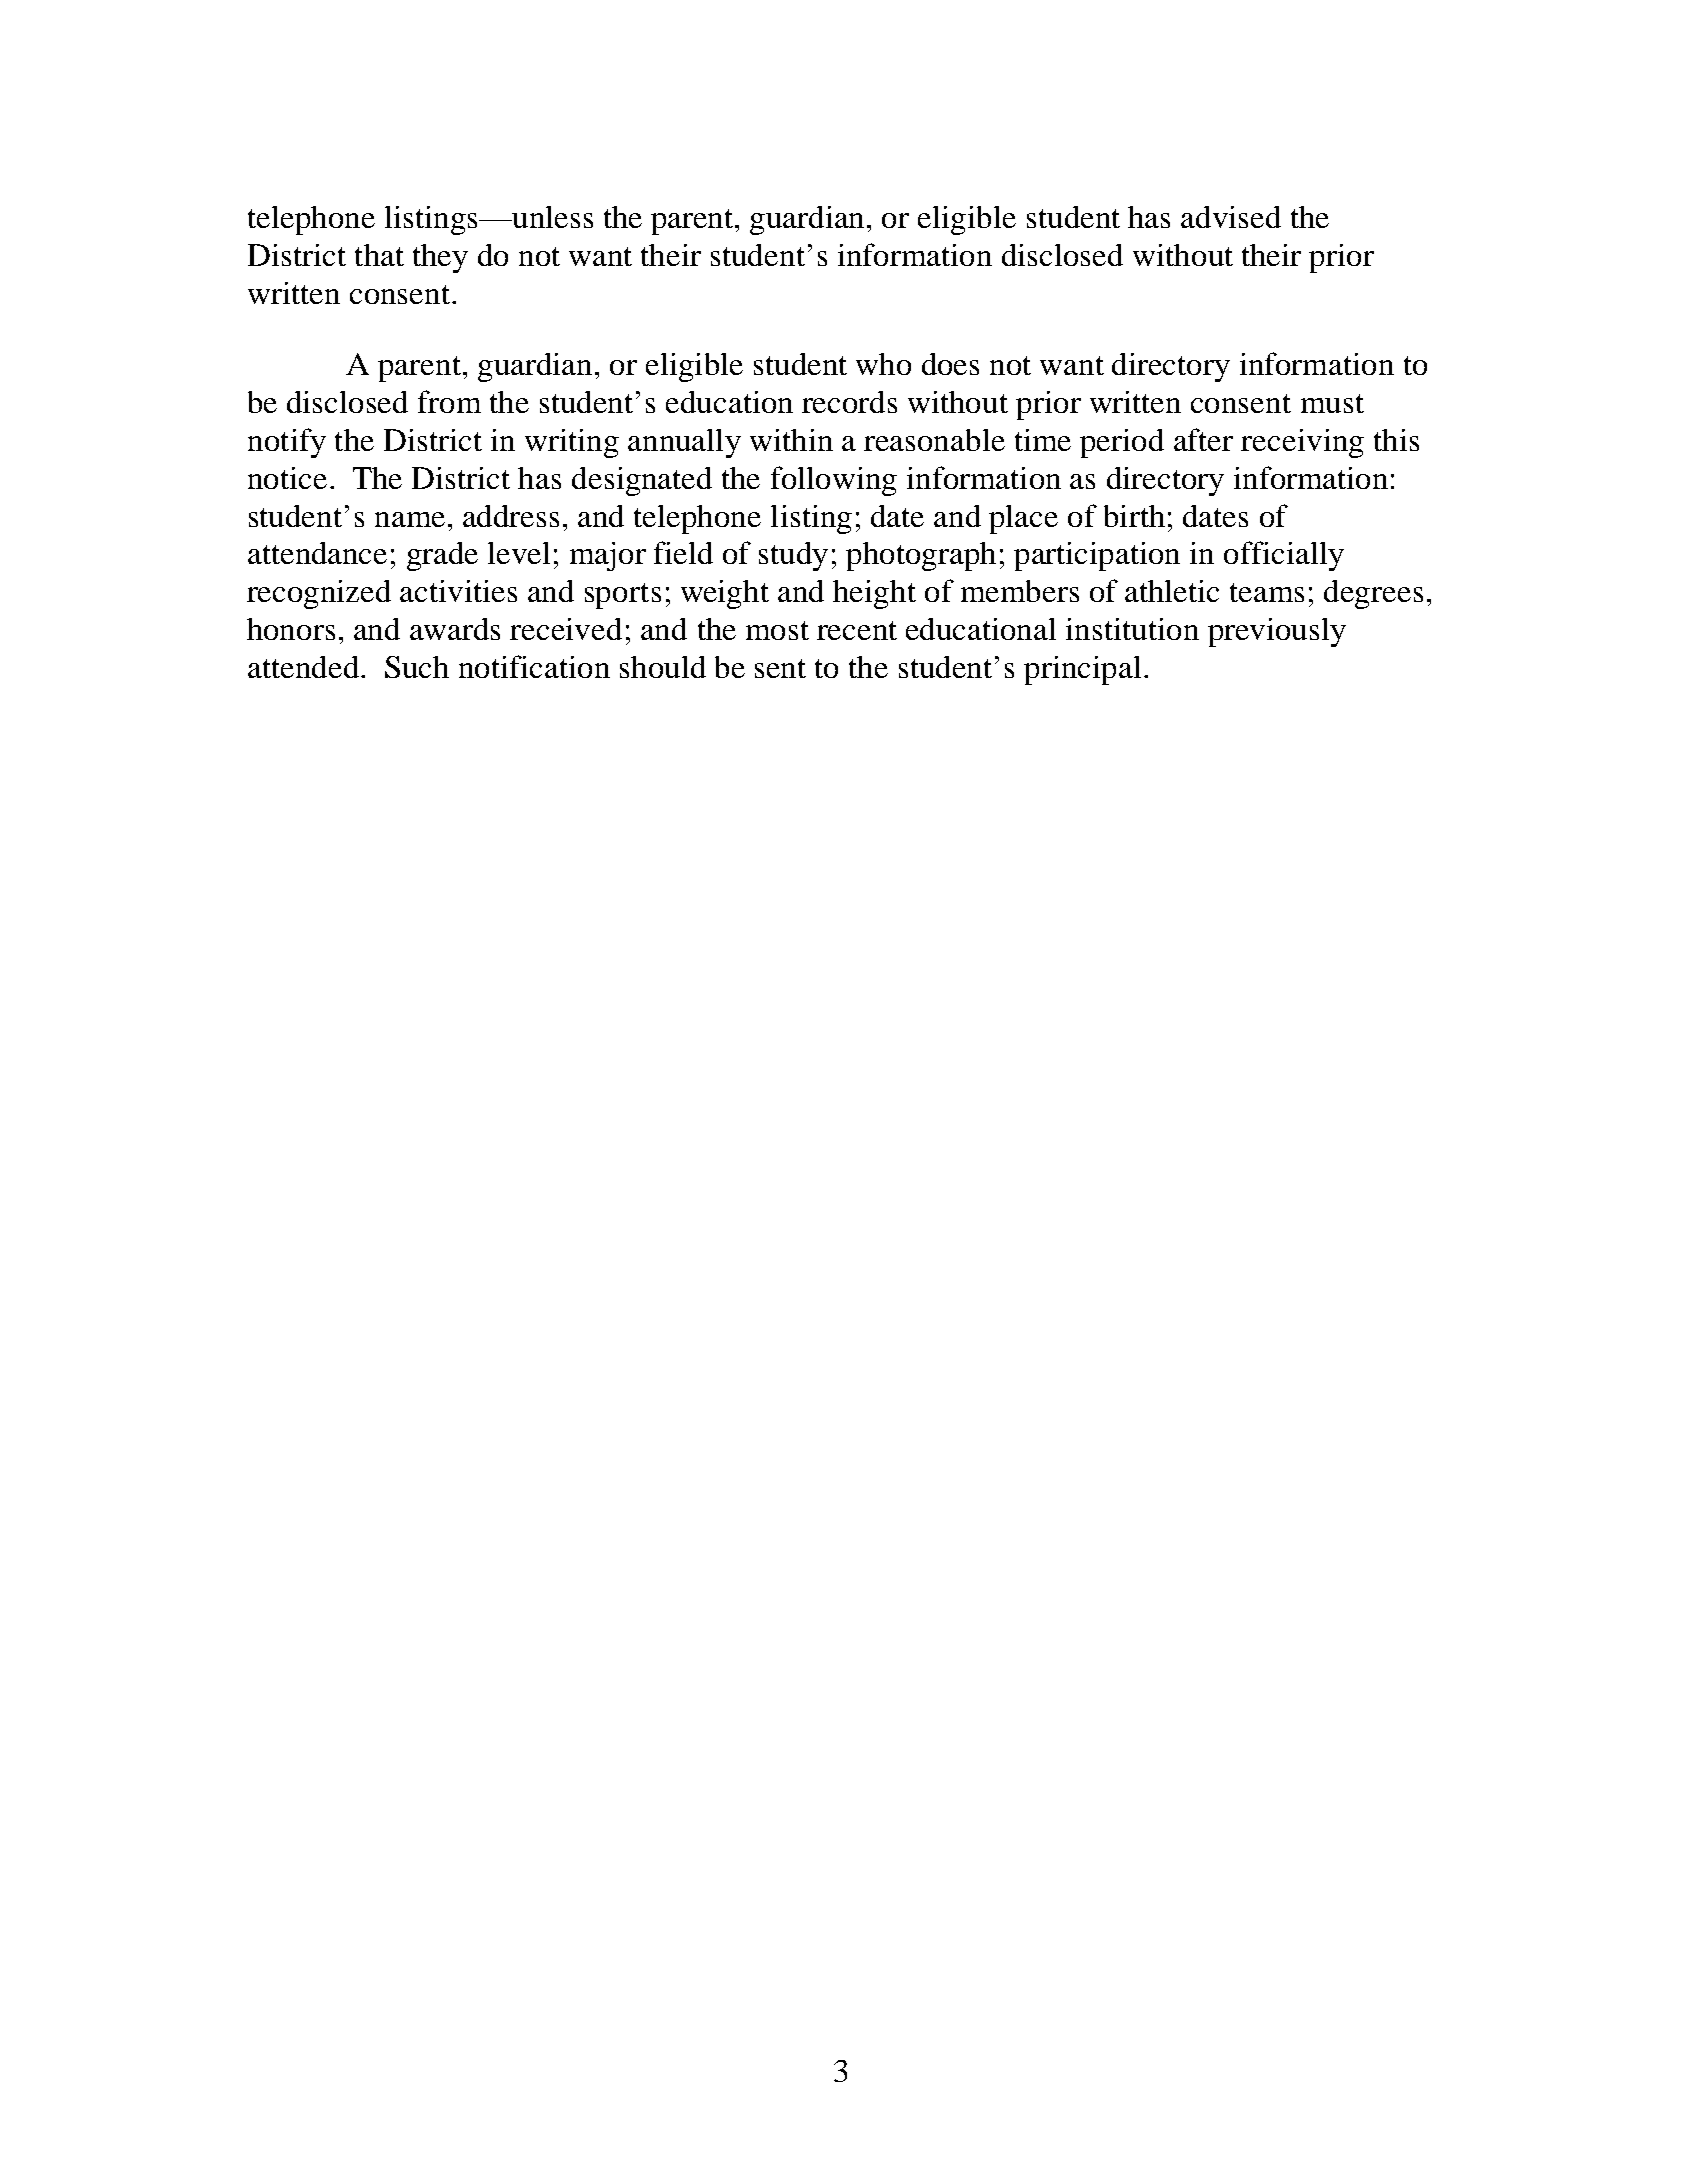  I want to click on that, so click(379, 255).
